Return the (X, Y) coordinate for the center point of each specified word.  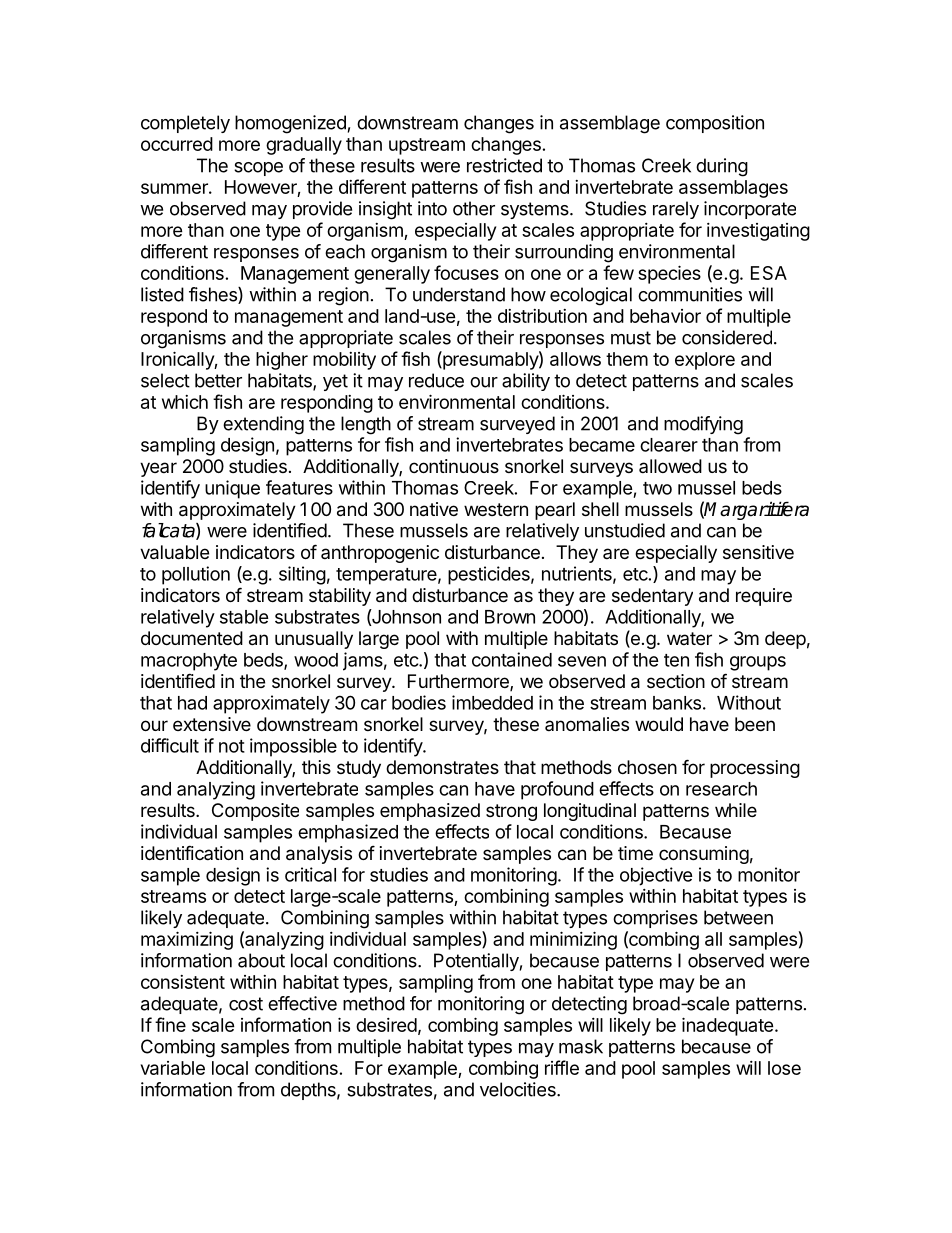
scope (258, 169)
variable (173, 1068)
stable (244, 617)
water (689, 638)
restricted (504, 165)
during (722, 167)
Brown (510, 617)
